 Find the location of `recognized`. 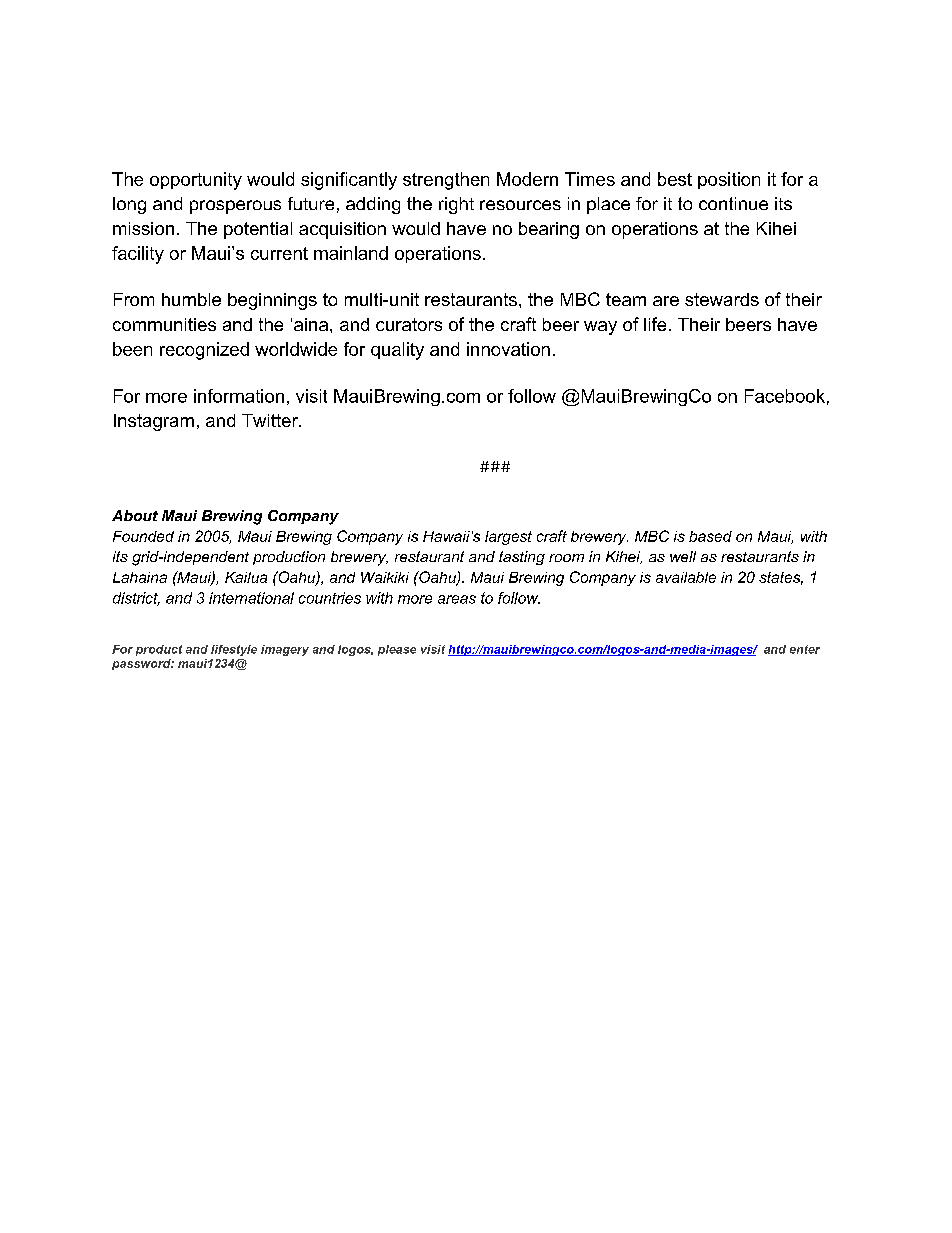

recognized is located at coordinates (204, 351).
